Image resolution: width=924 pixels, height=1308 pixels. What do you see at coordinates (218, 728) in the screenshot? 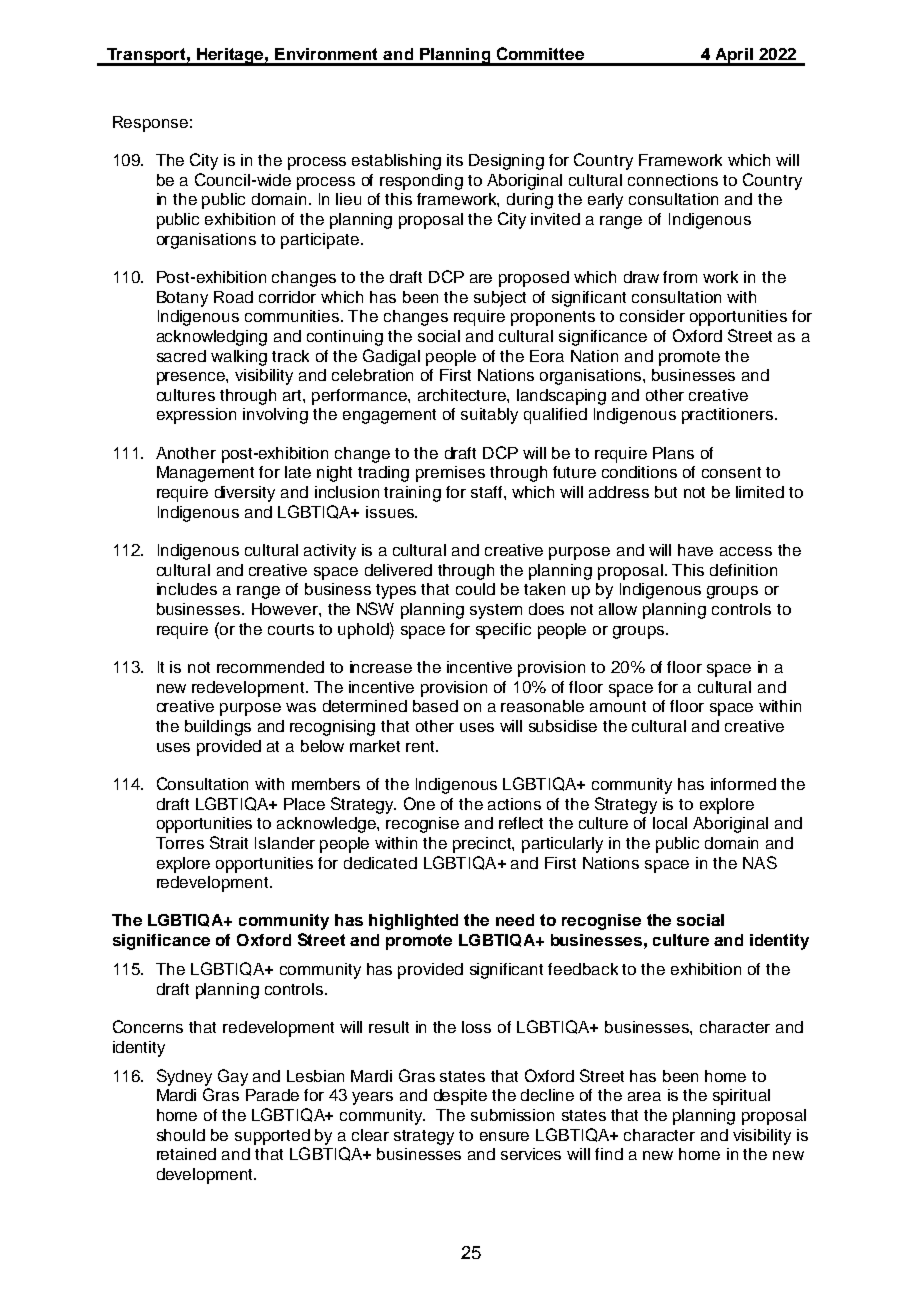
I see `buildings` at bounding box center [218, 728].
